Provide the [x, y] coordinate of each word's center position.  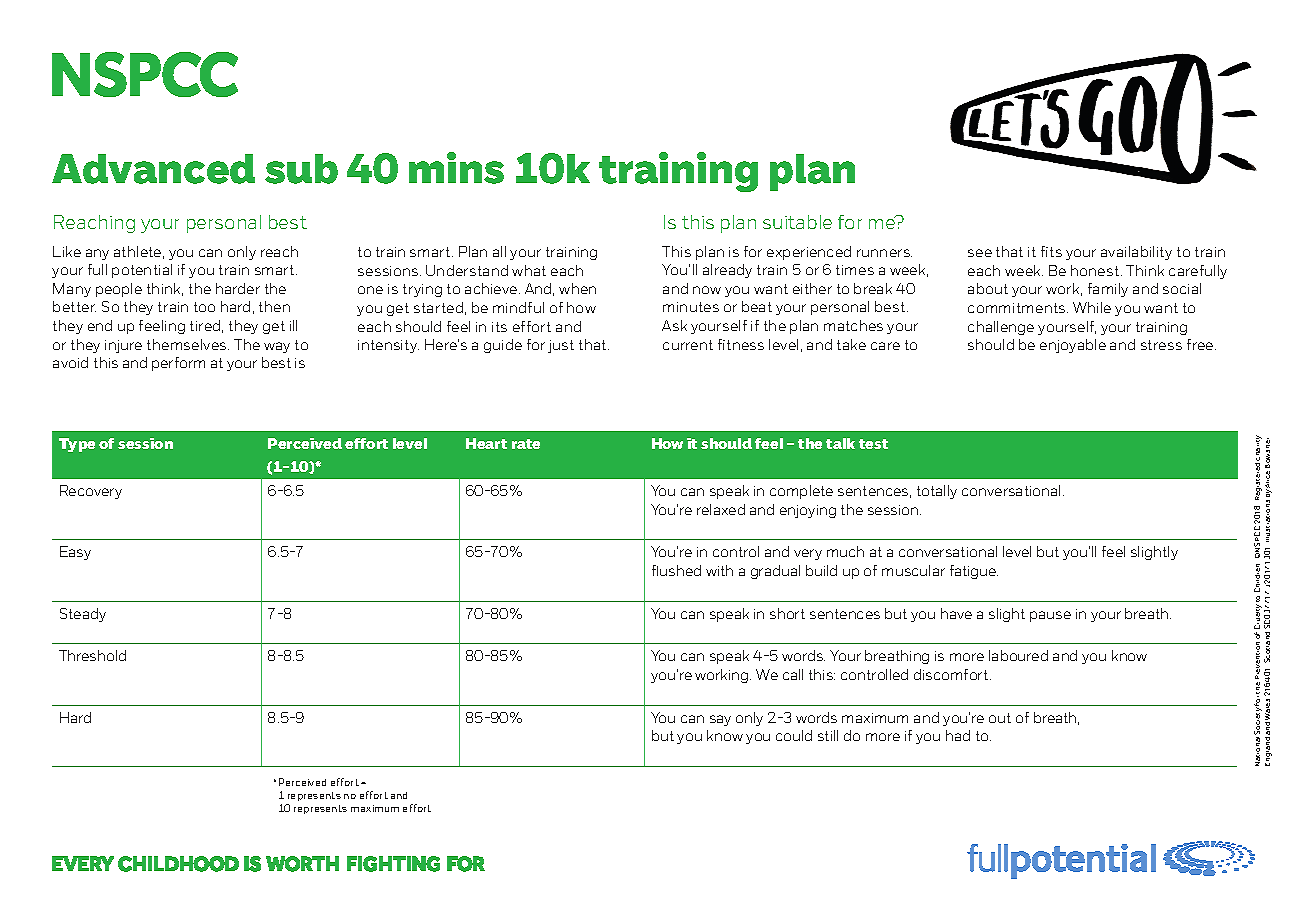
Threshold [92, 655]
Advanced [153, 169]
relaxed [721, 509]
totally [937, 492]
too [204, 307]
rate [526, 444]
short [787, 613]
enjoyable [1073, 346]
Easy [75, 553]
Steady [83, 615]
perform [178, 364]
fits [1051, 251]
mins [456, 168]
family [1108, 290]
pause [1050, 616]
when [577, 288]
